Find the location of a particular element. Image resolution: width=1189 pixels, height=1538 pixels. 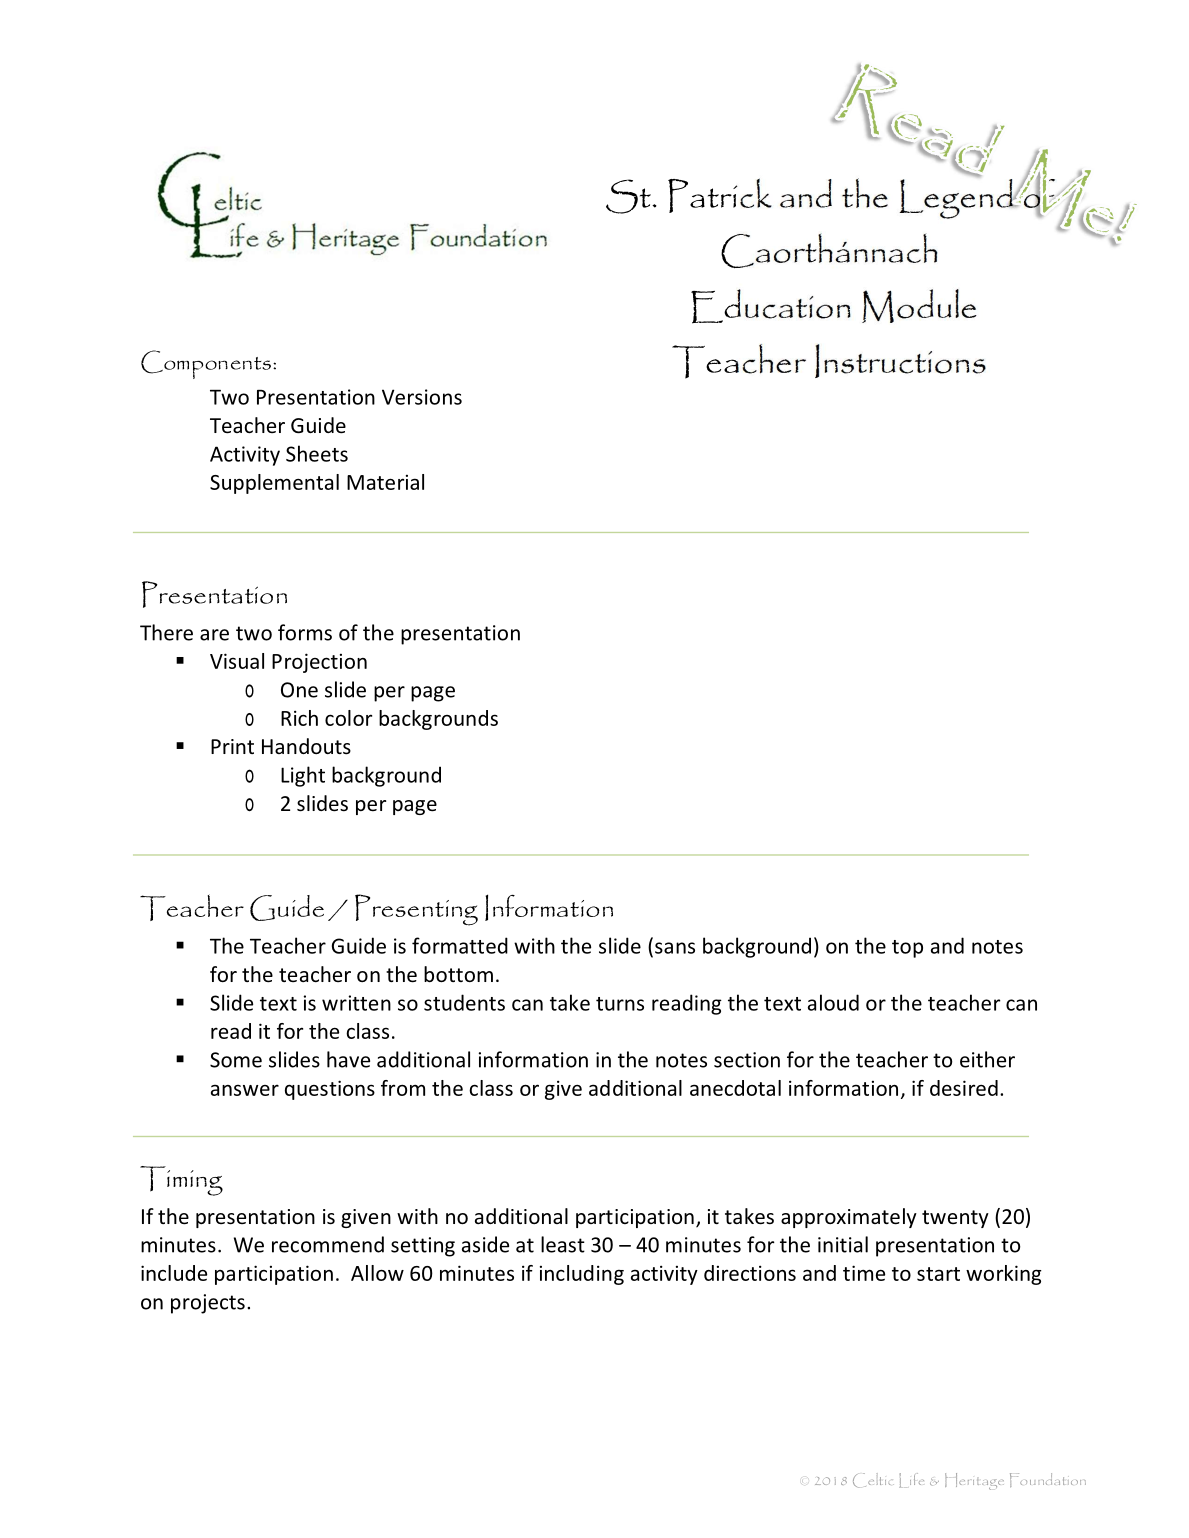

Components is located at coordinates (206, 364).
